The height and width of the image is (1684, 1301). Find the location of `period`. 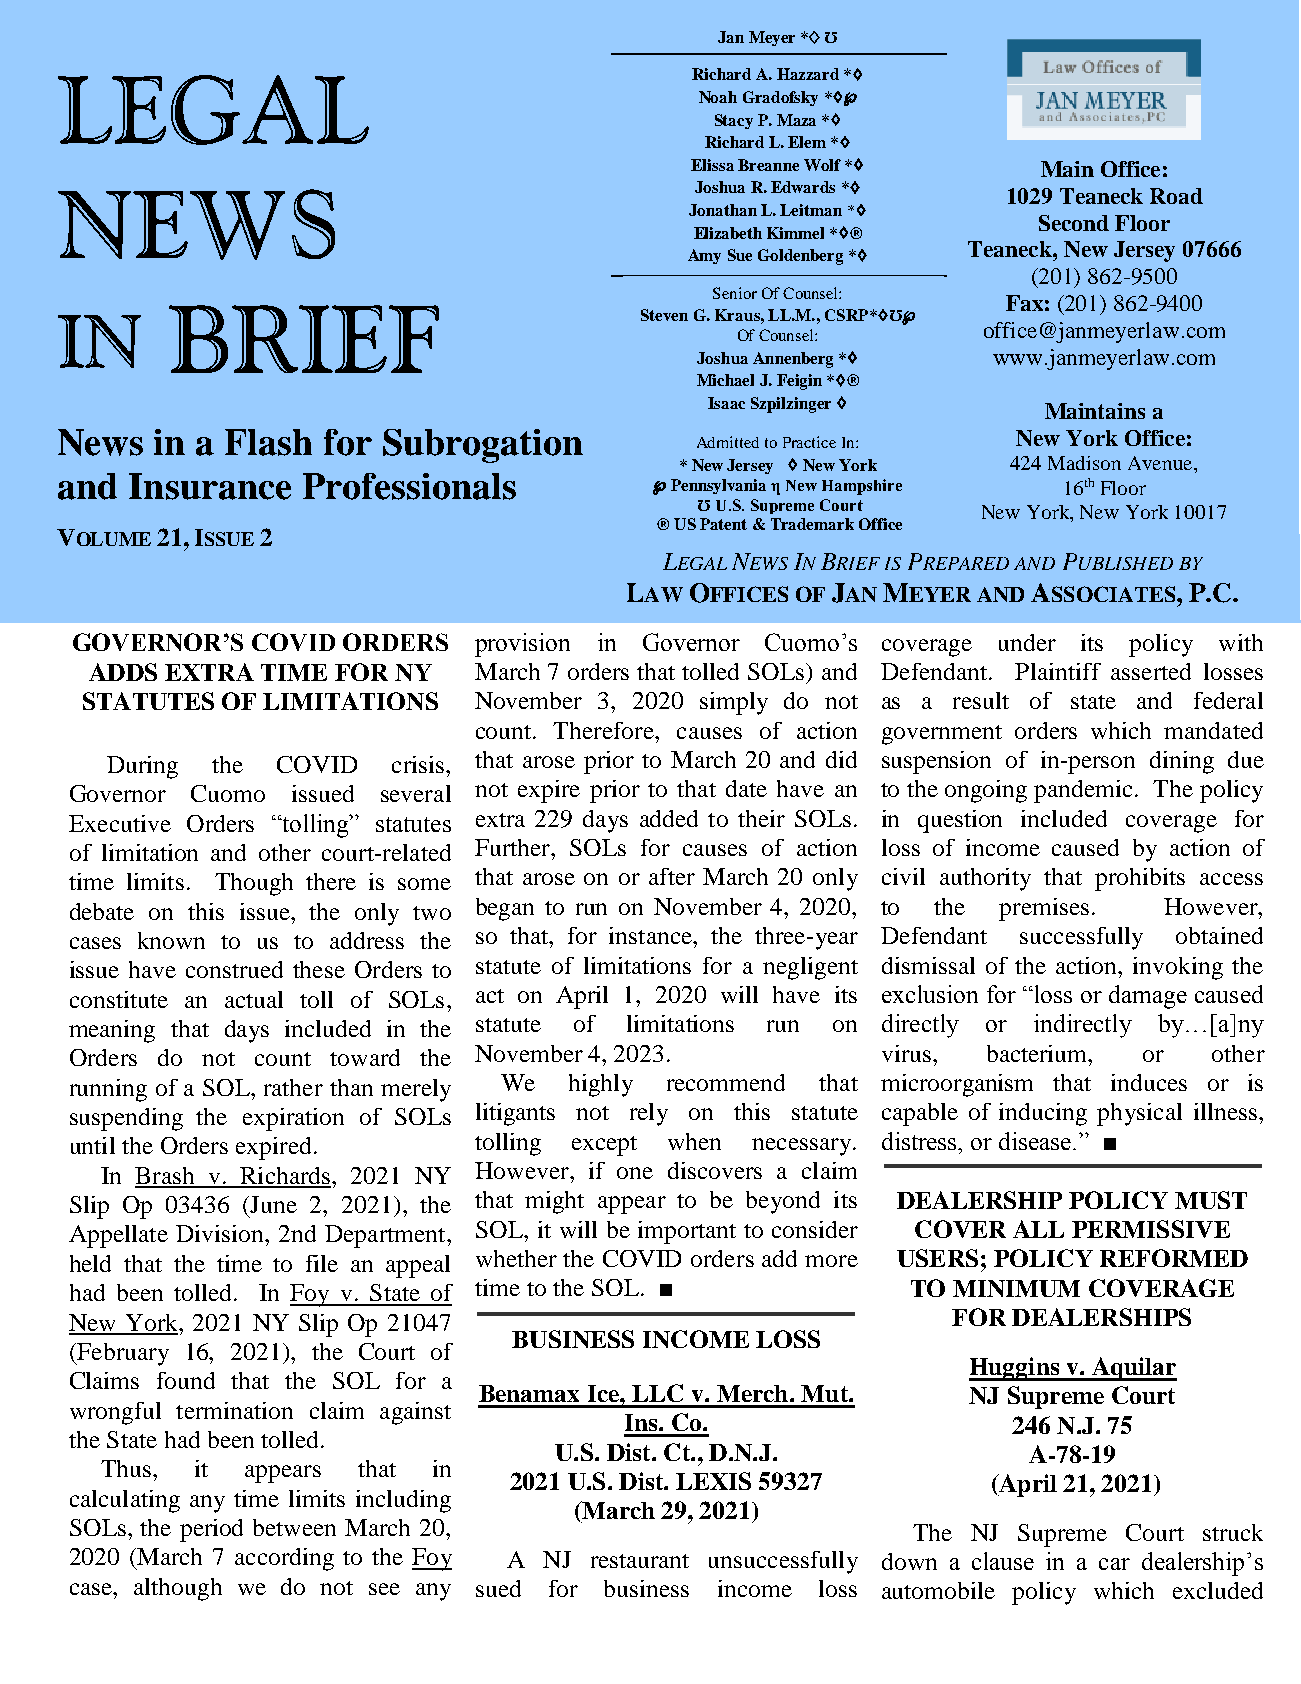

period is located at coordinates (211, 1530).
